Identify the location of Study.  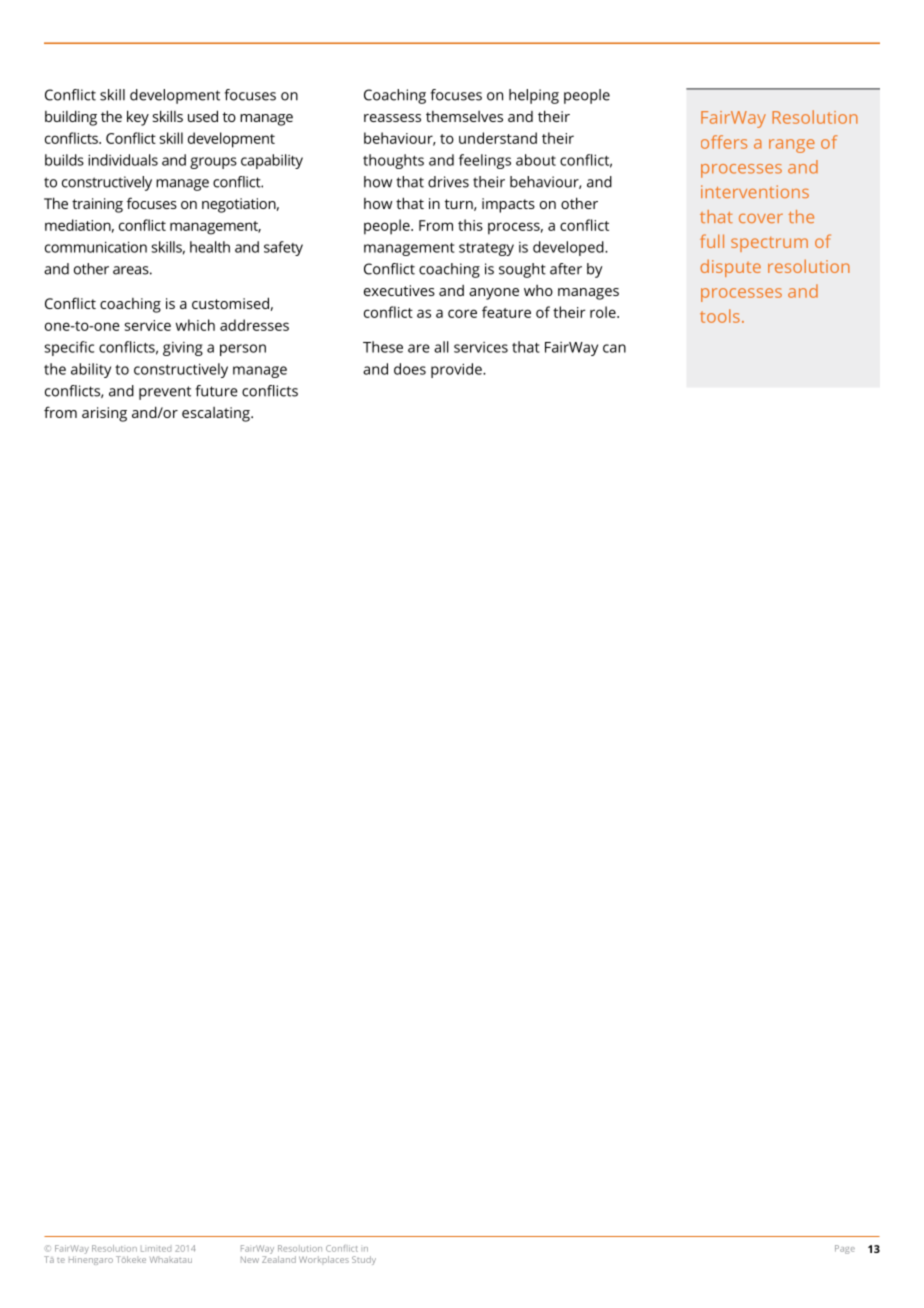
(364, 1260).
